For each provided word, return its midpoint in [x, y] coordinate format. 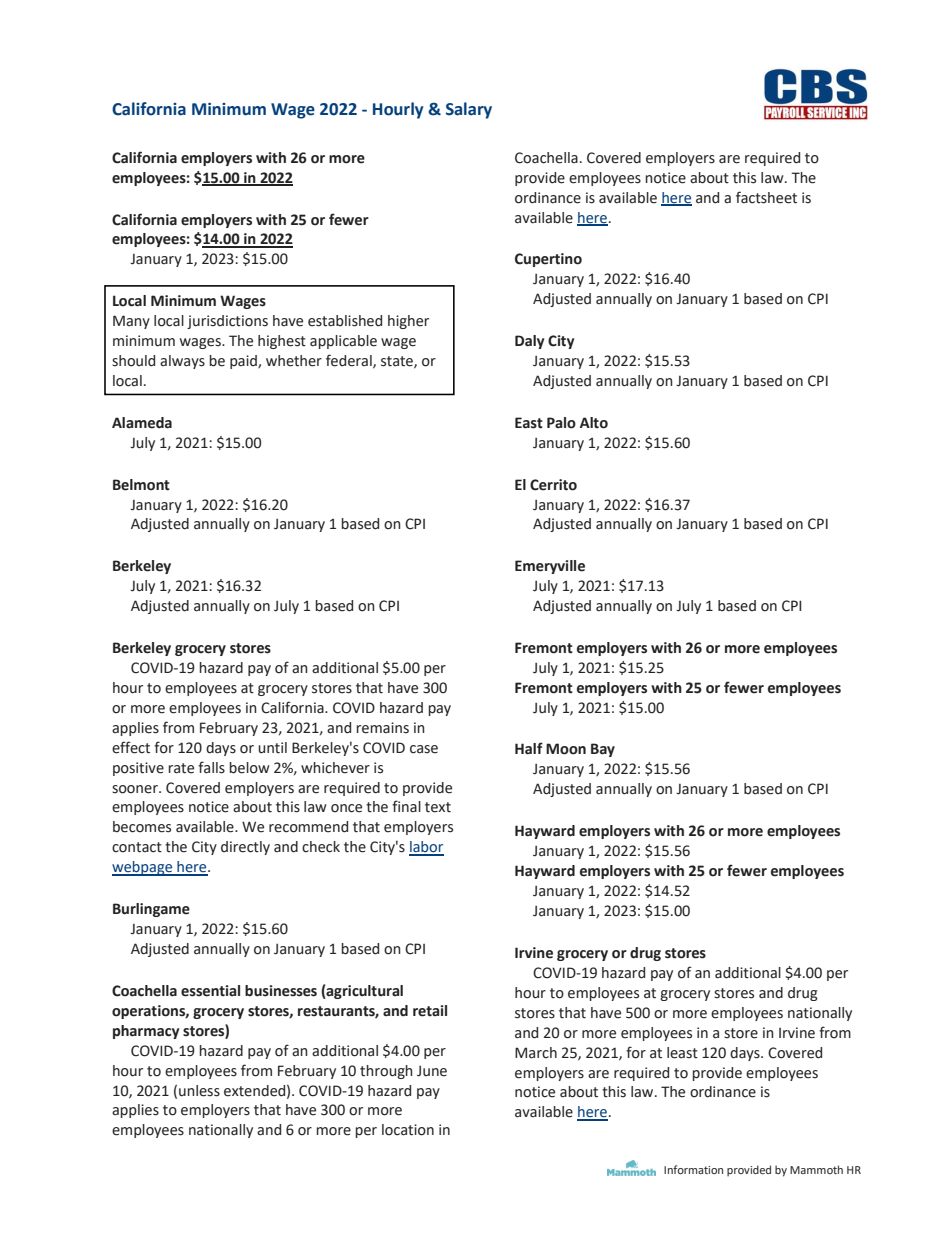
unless [199, 1091]
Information [693, 1169]
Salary [469, 110]
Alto [594, 423]
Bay [603, 750]
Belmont [141, 485]
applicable [343, 342]
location [408, 1130]
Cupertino [548, 260]
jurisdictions [227, 322]
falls [211, 767]
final [406, 806]
